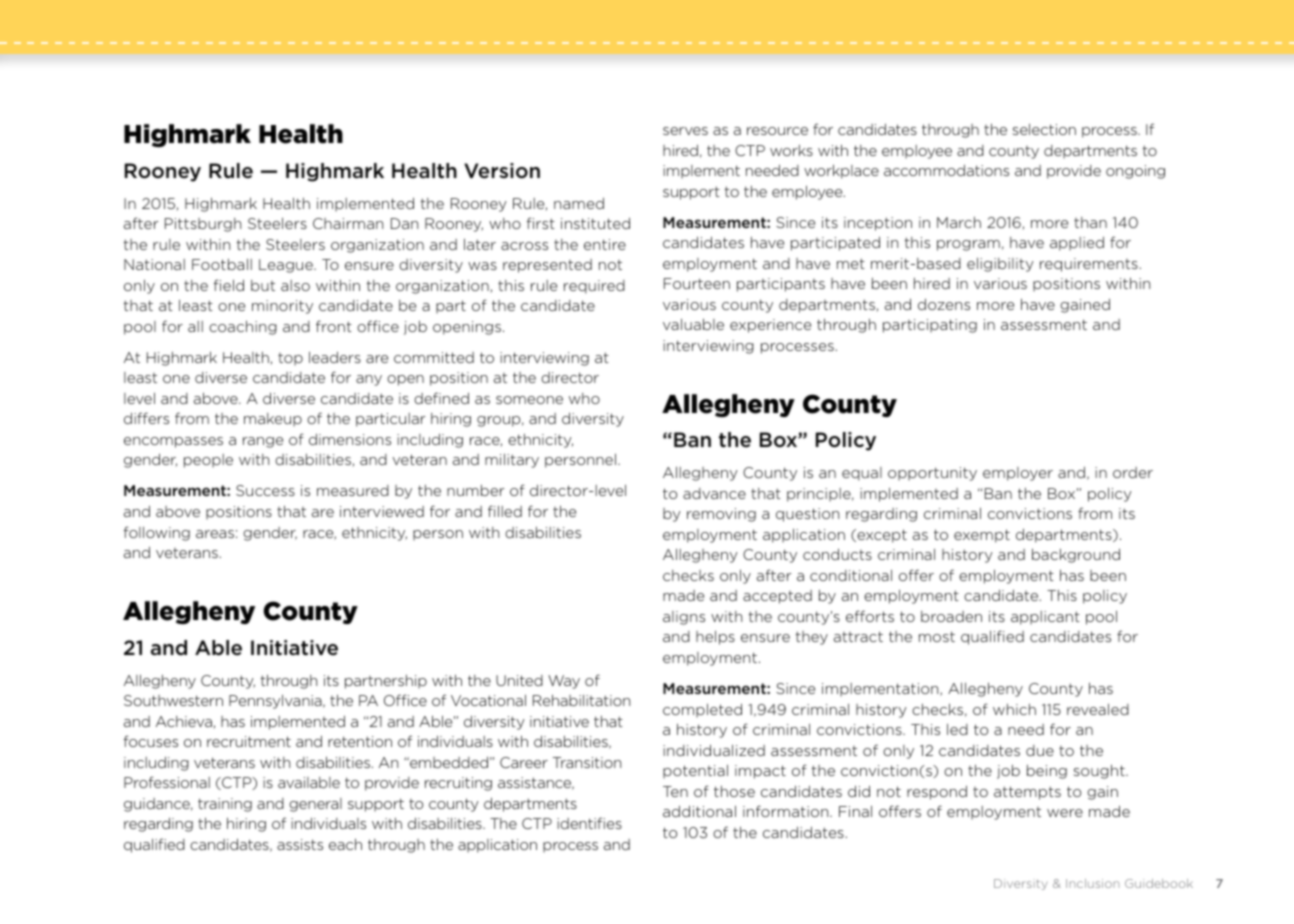  What do you see at coordinates (1018, 474) in the screenshot?
I see `employer` at bounding box center [1018, 474].
